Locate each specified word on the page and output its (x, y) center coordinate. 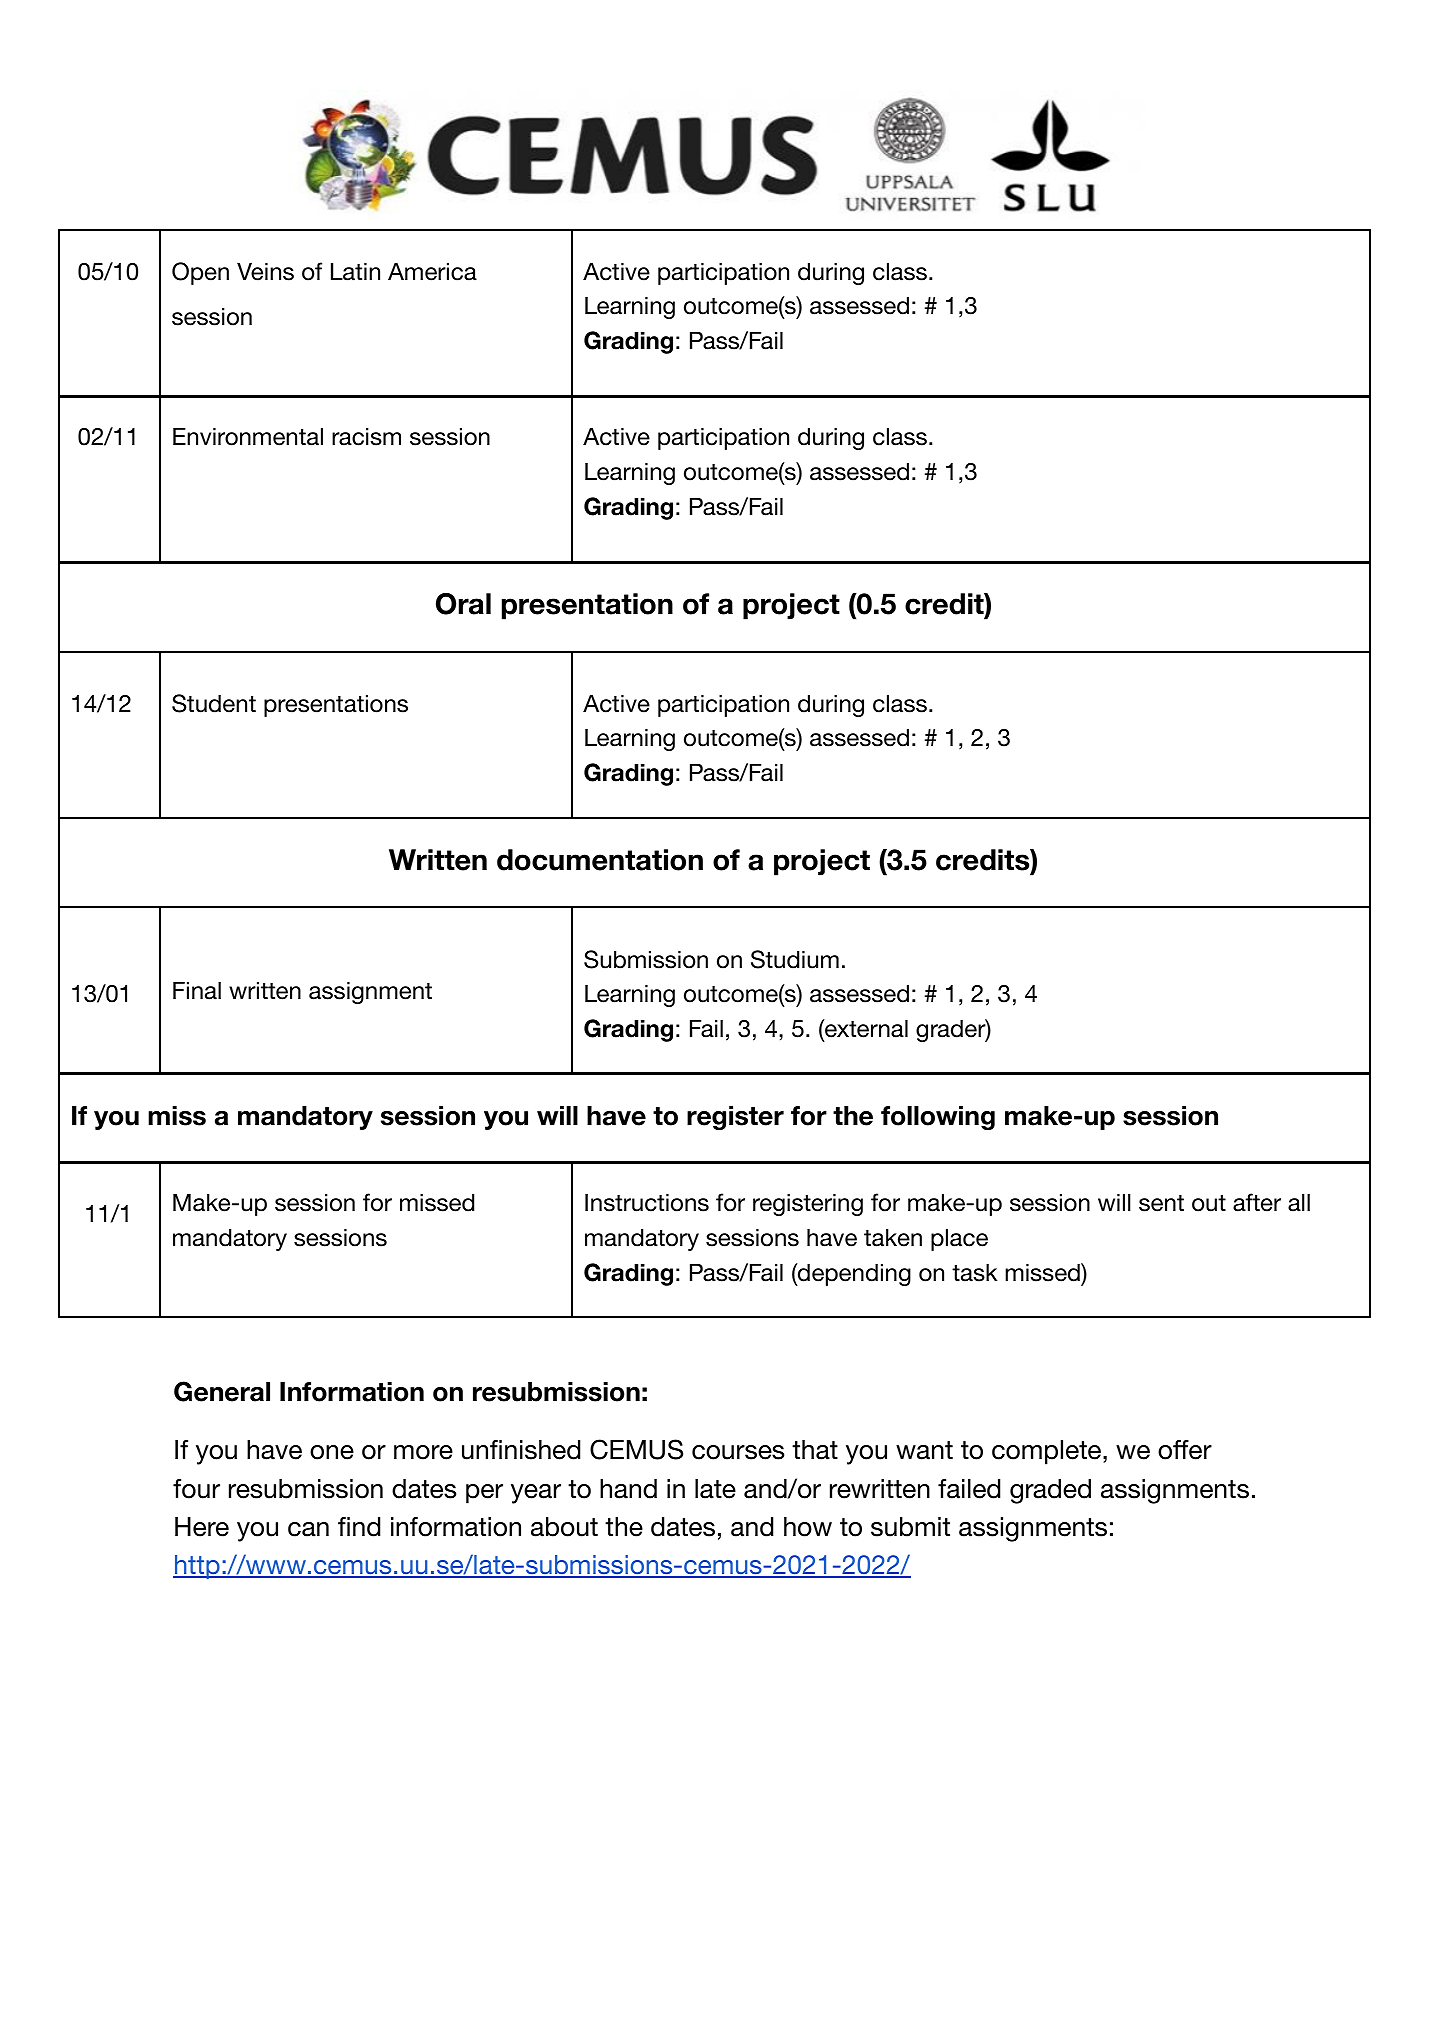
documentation (600, 860)
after (1257, 1202)
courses (738, 1452)
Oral (463, 604)
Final (197, 990)
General (222, 1391)
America (432, 271)
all (1299, 1202)
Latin (355, 271)
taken (893, 1237)
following (938, 1118)
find (359, 1527)
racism (366, 436)
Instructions (647, 1202)
